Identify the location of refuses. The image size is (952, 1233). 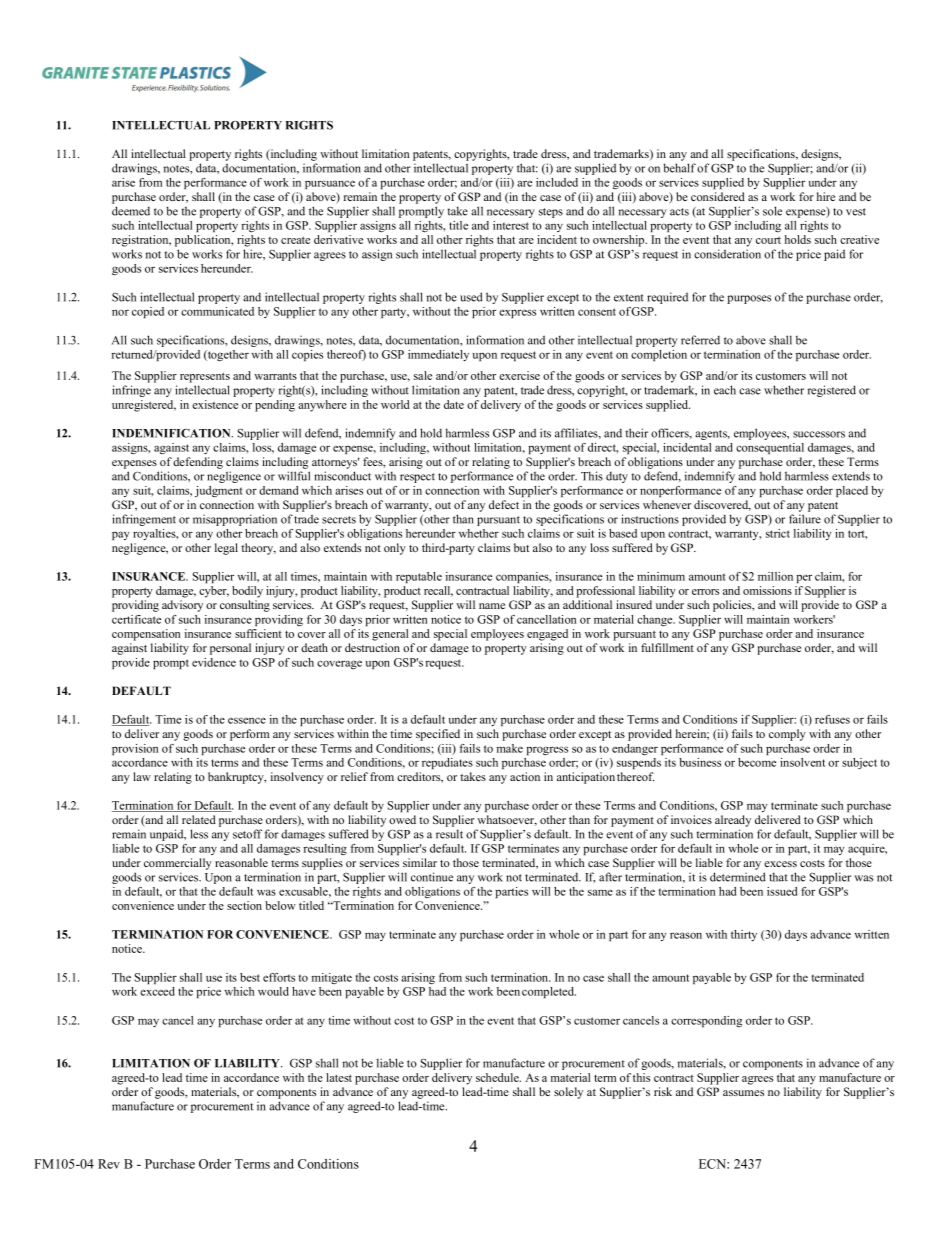
(832, 719).
